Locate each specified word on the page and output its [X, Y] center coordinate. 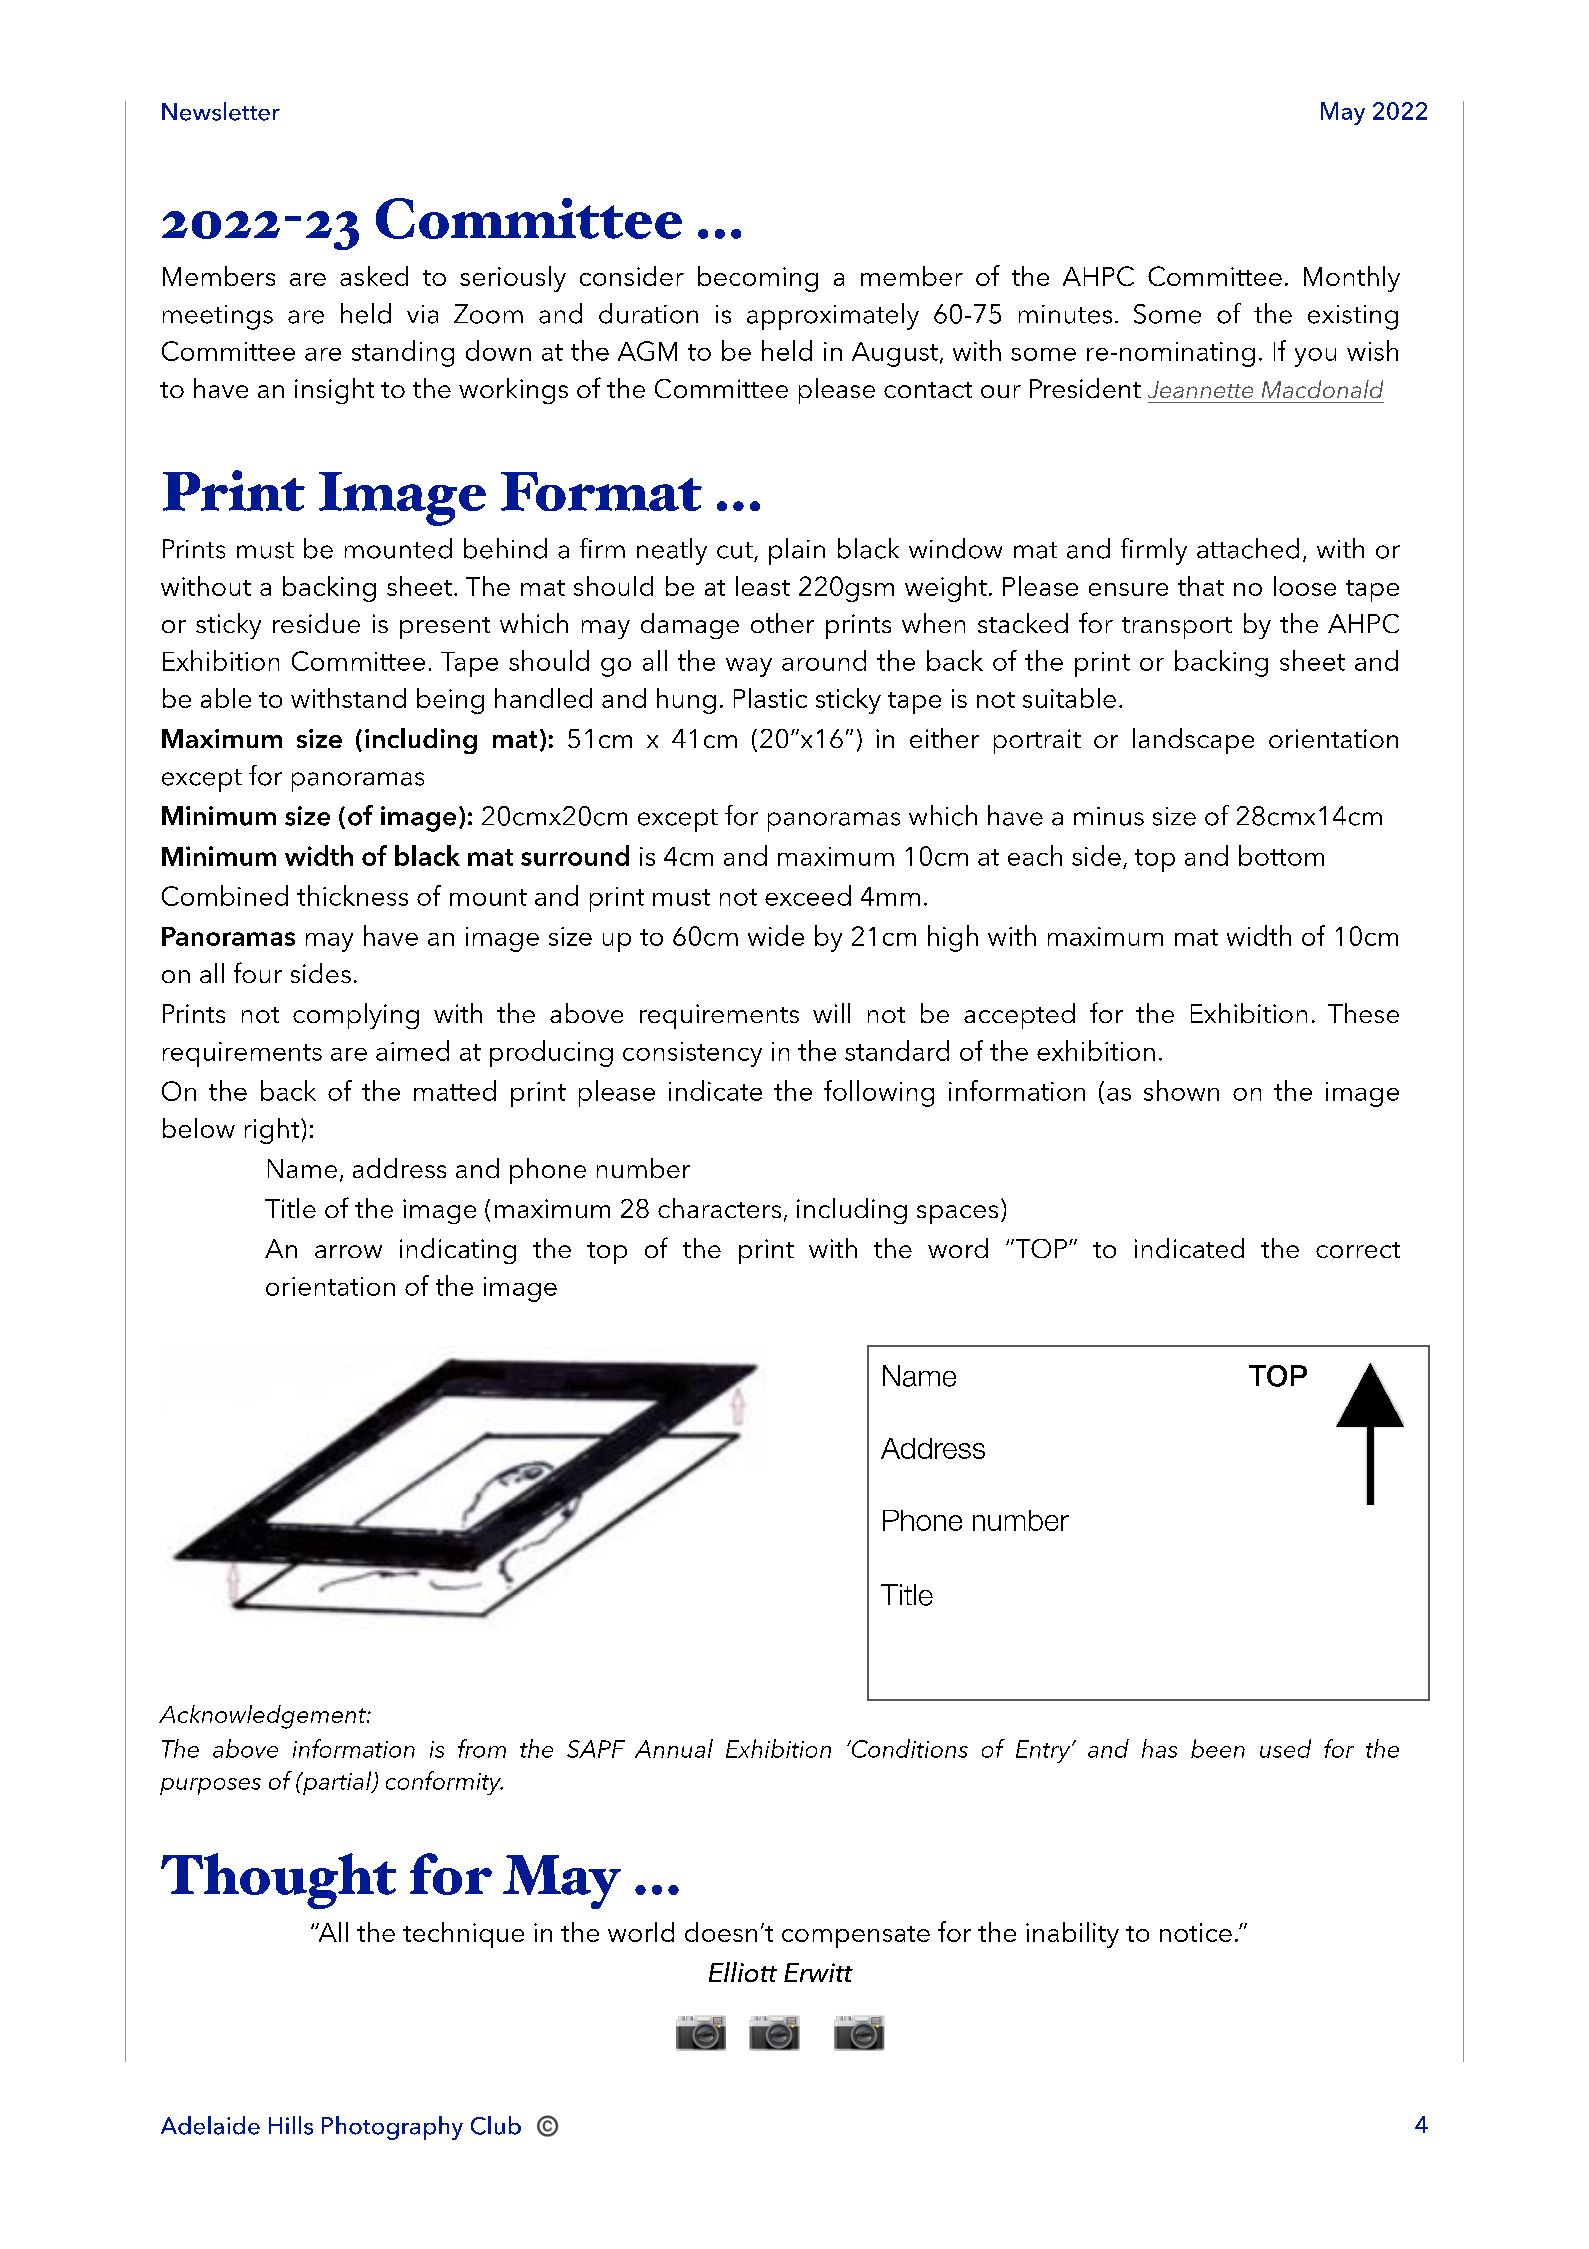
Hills [291, 2125]
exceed [808, 895]
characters [719, 1208]
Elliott [743, 1972]
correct [1358, 1250]
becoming [758, 279]
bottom [1281, 855]
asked [374, 276]
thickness [352, 895]
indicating [458, 1251]
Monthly [1352, 279]
